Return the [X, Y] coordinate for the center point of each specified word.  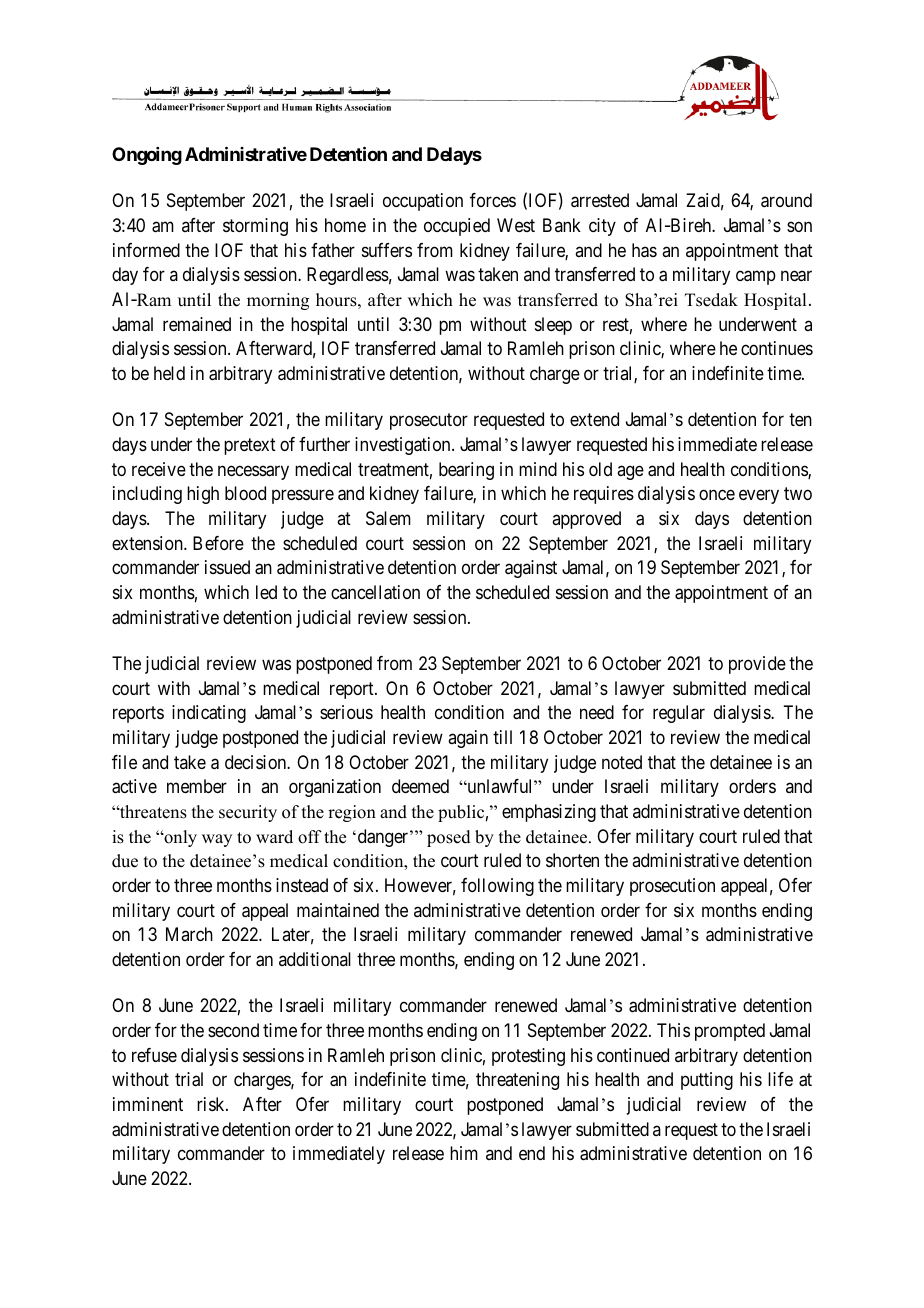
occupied [457, 227]
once [717, 495]
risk [212, 1104]
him [464, 1153]
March [189, 934]
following [497, 887]
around [786, 200]
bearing [466, 471]
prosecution [672, 887]
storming [255, 227]
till [502, 737]
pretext [250, 446]
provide [757, 665]
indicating [209, 714]
